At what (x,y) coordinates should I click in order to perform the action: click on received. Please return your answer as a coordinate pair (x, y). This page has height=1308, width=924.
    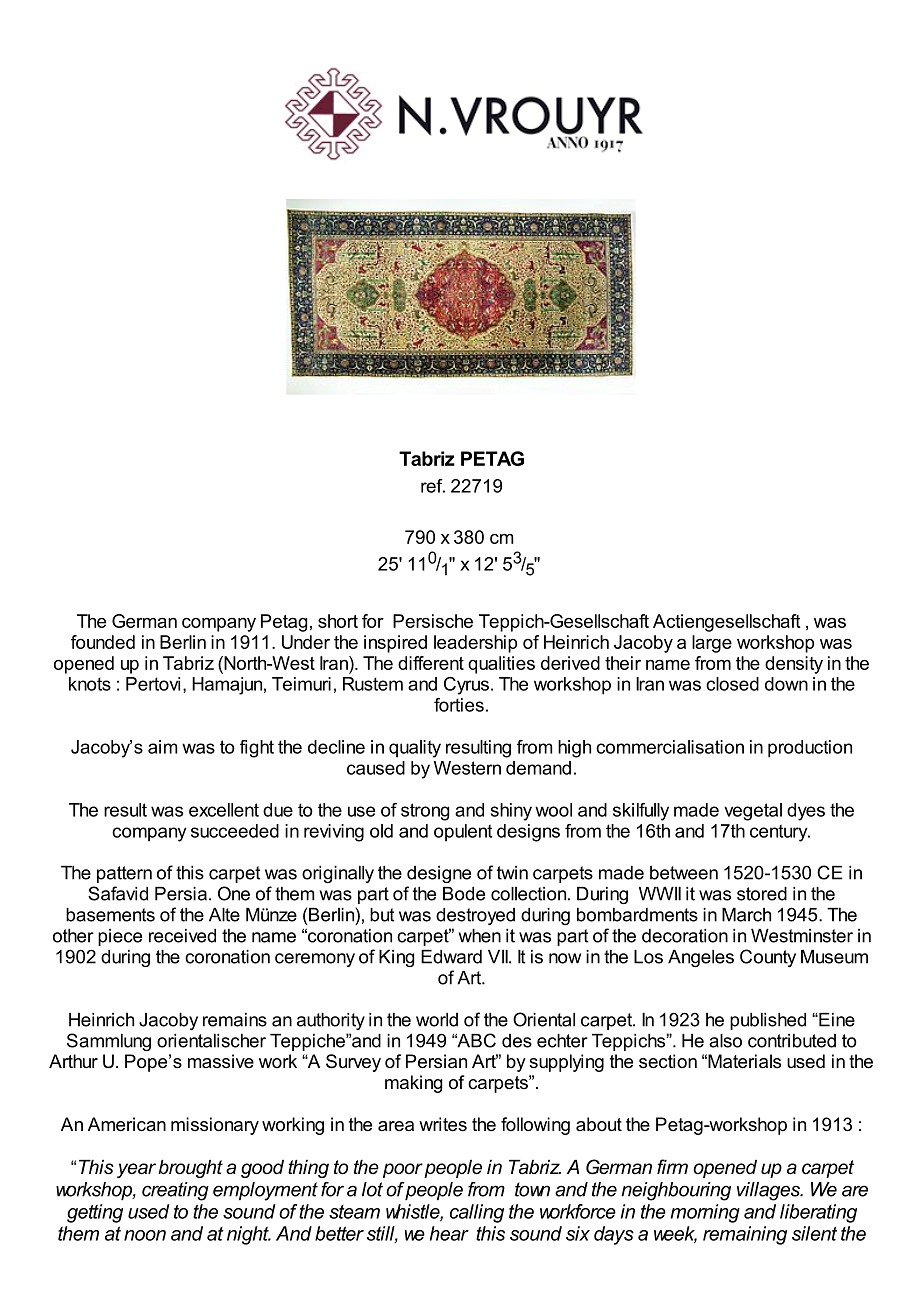
    Looking at the image, I should click on (182, 936).
